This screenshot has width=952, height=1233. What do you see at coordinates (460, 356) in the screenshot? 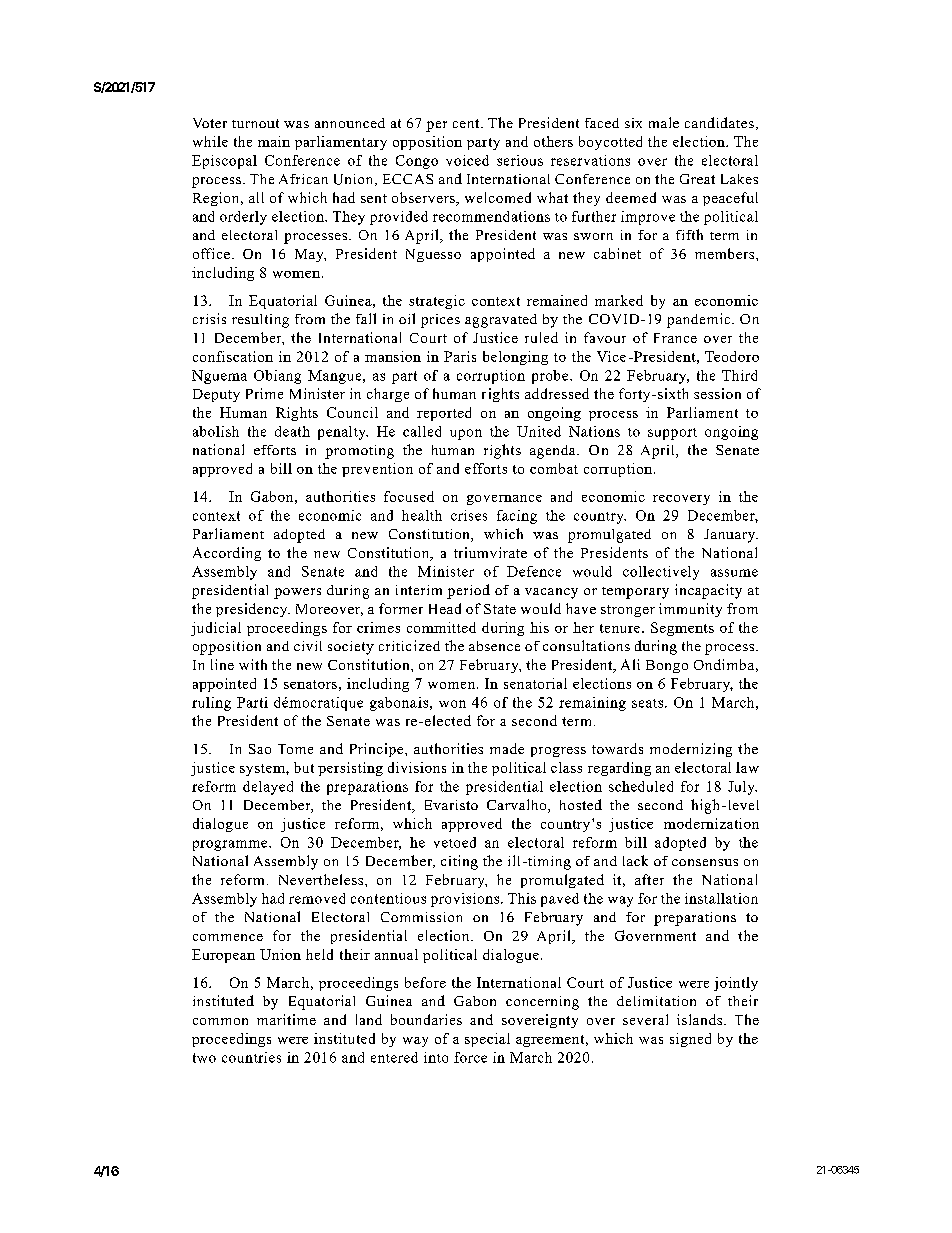
I see `Paris` at bounding box center [460, 356].
